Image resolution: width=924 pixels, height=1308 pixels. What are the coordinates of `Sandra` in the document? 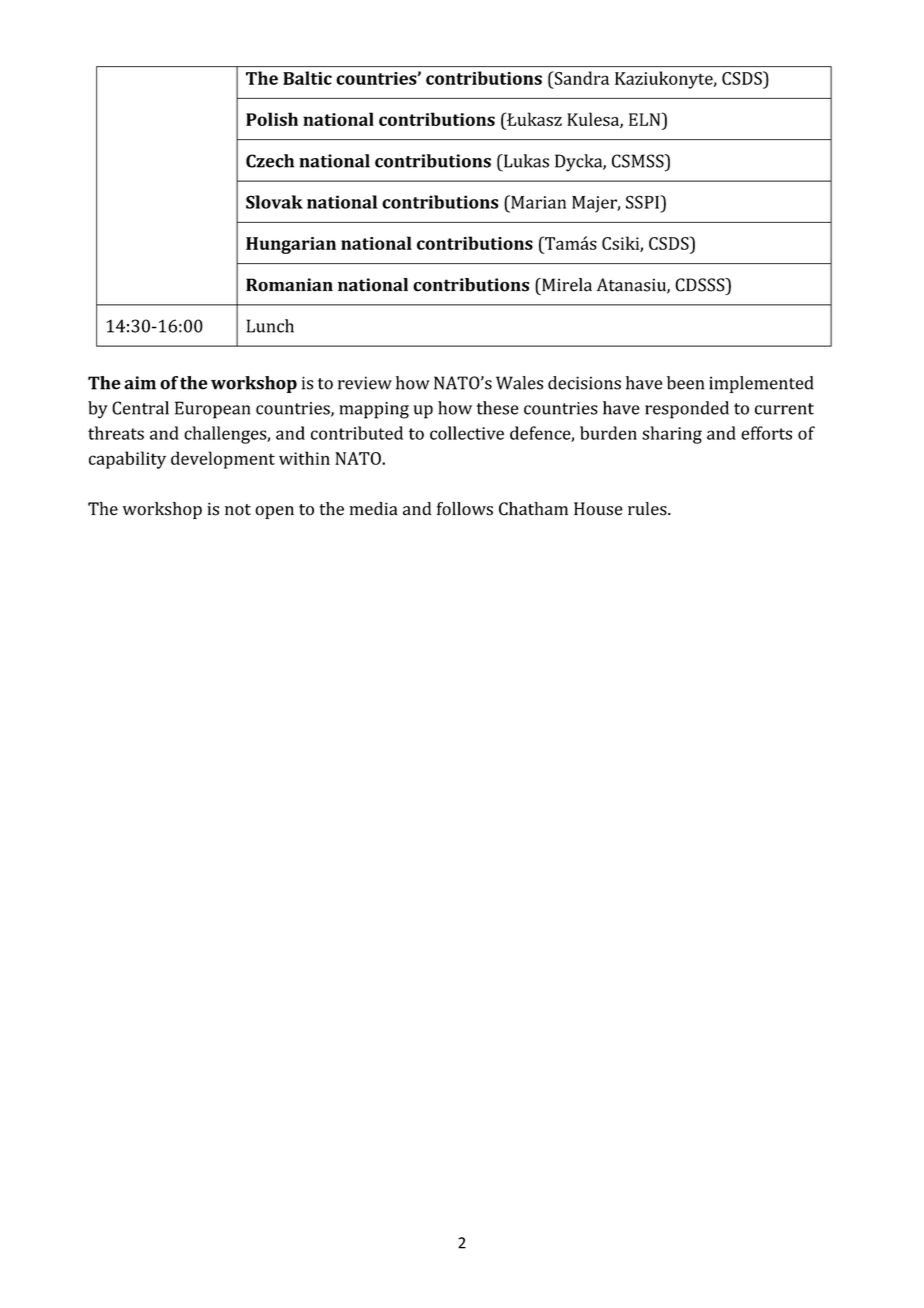 It's located at (580, 78).
